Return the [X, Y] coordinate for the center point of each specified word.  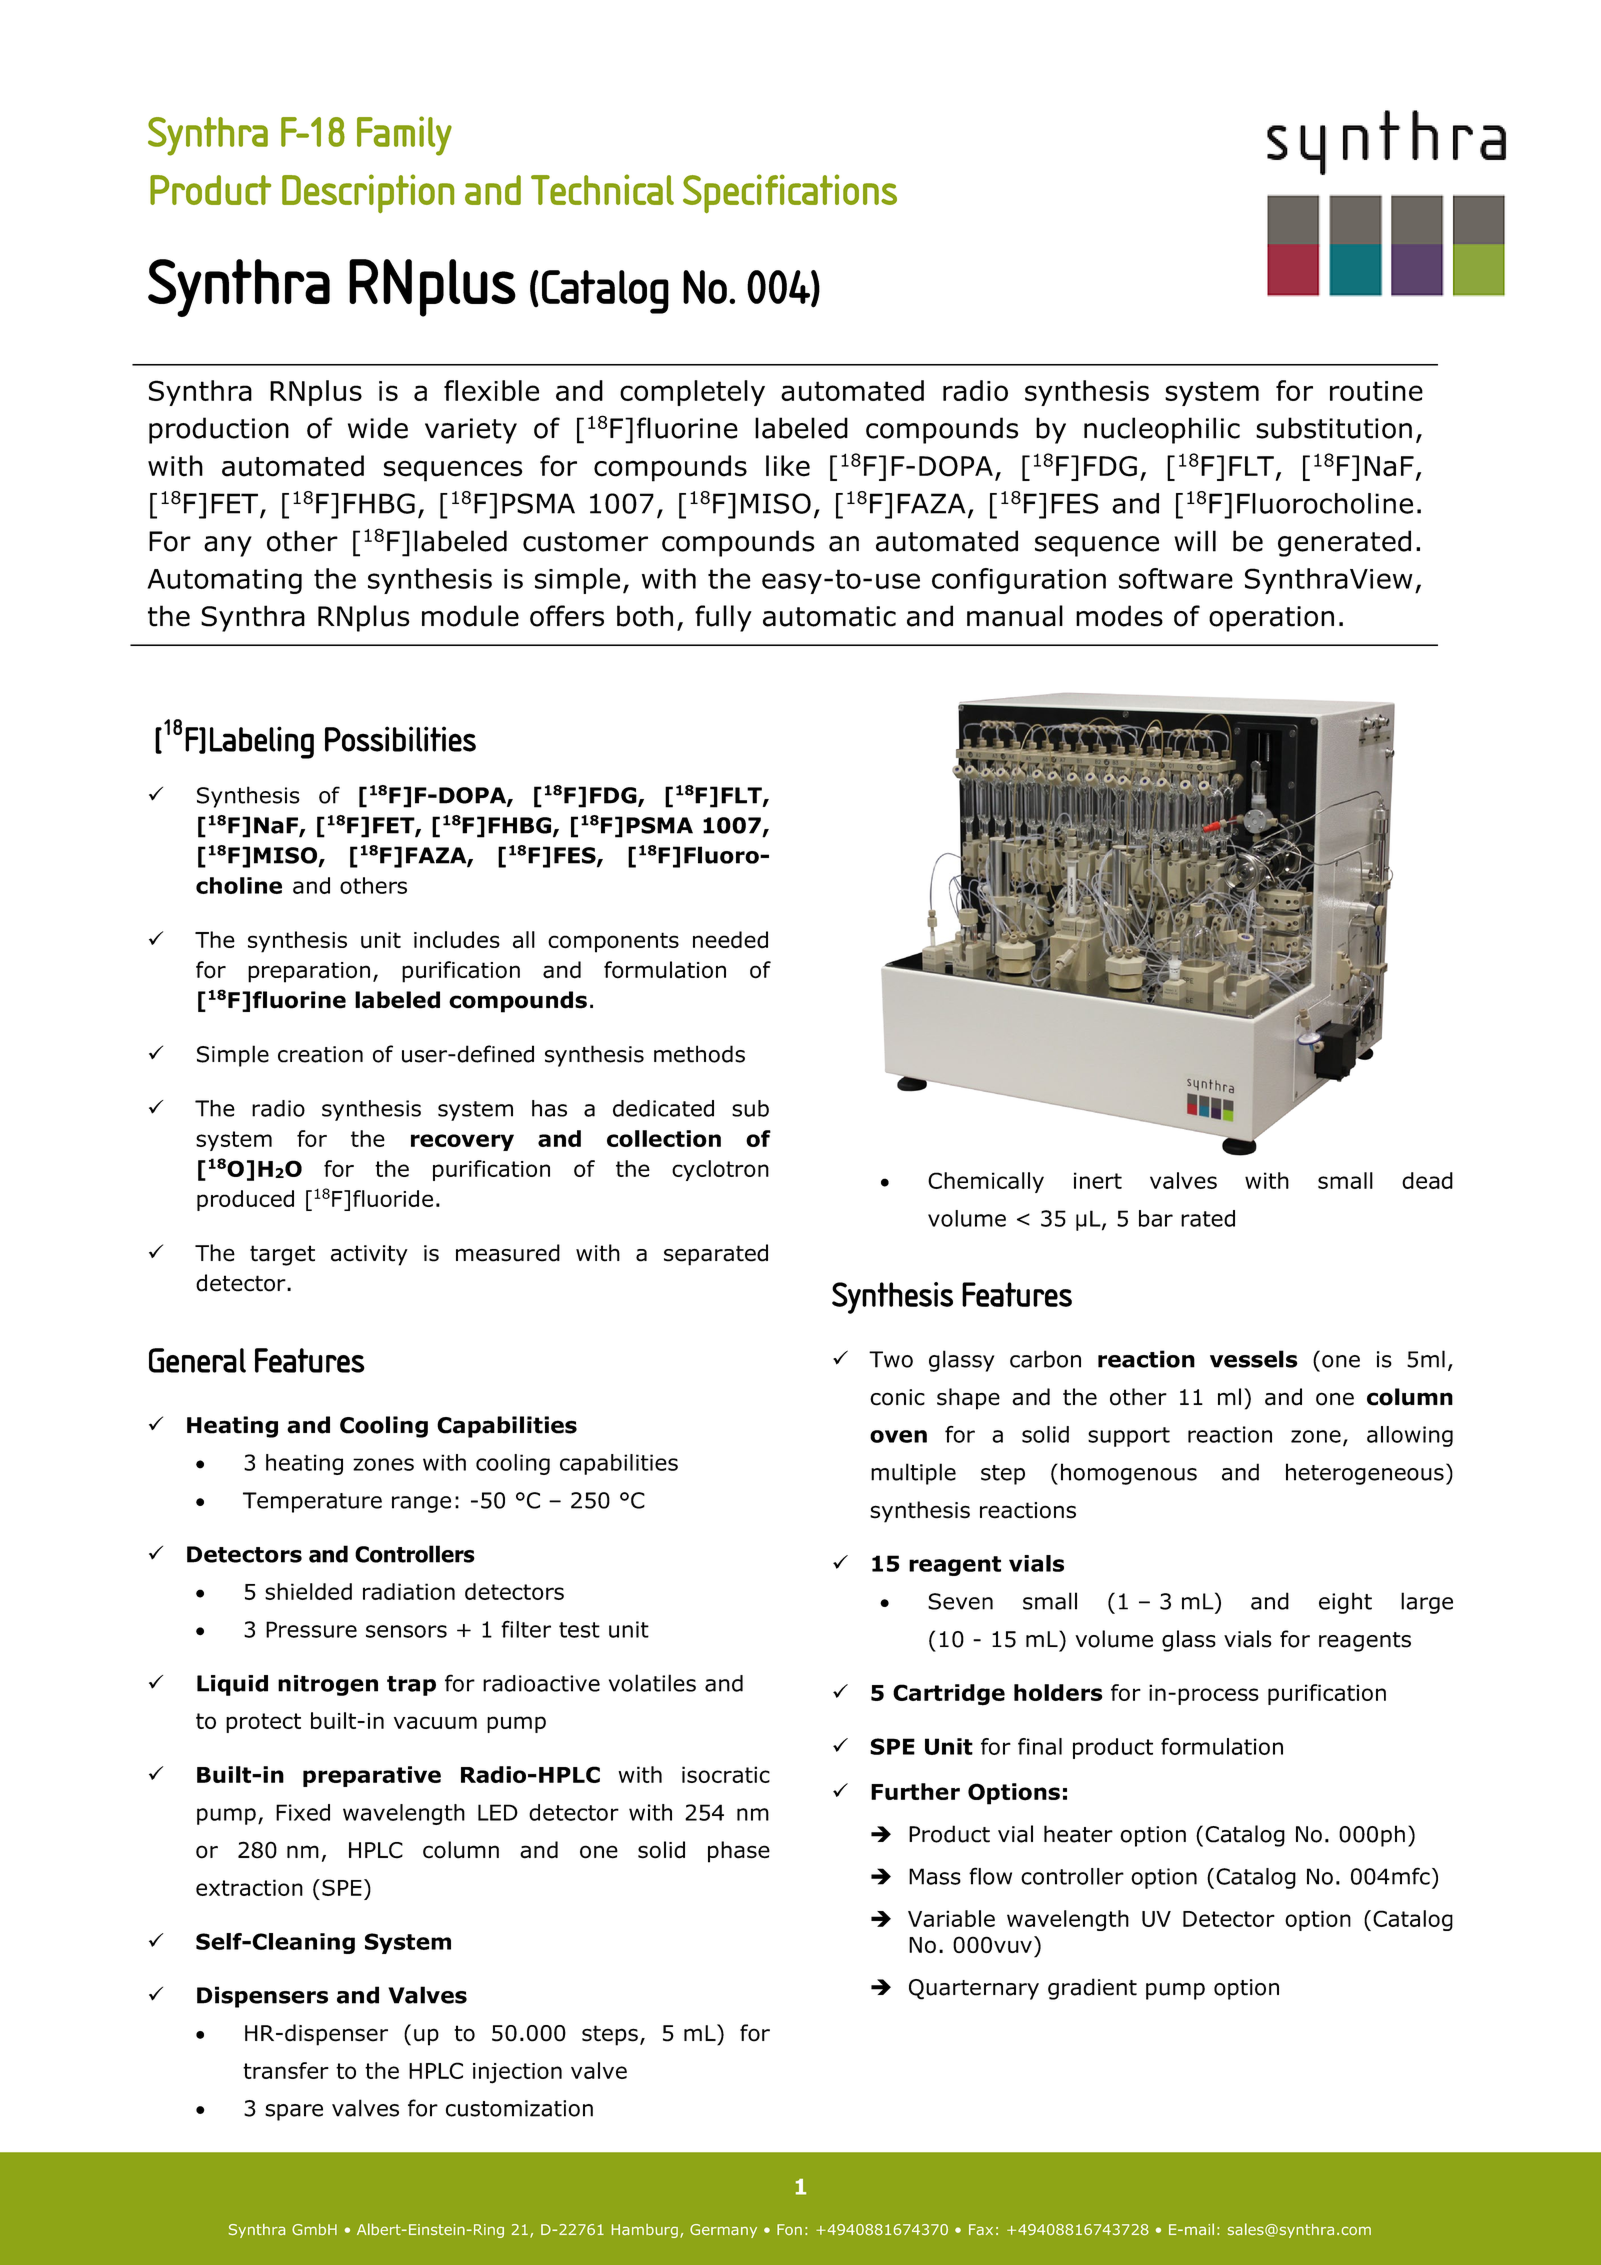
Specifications [790, 193]
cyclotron [720, 1170]
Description [368, 193]
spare [294, 2112]
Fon [789, 2229]
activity [369, 1255]
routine [1376, 391]
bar [1156, 1218]
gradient [1092, 1989]
